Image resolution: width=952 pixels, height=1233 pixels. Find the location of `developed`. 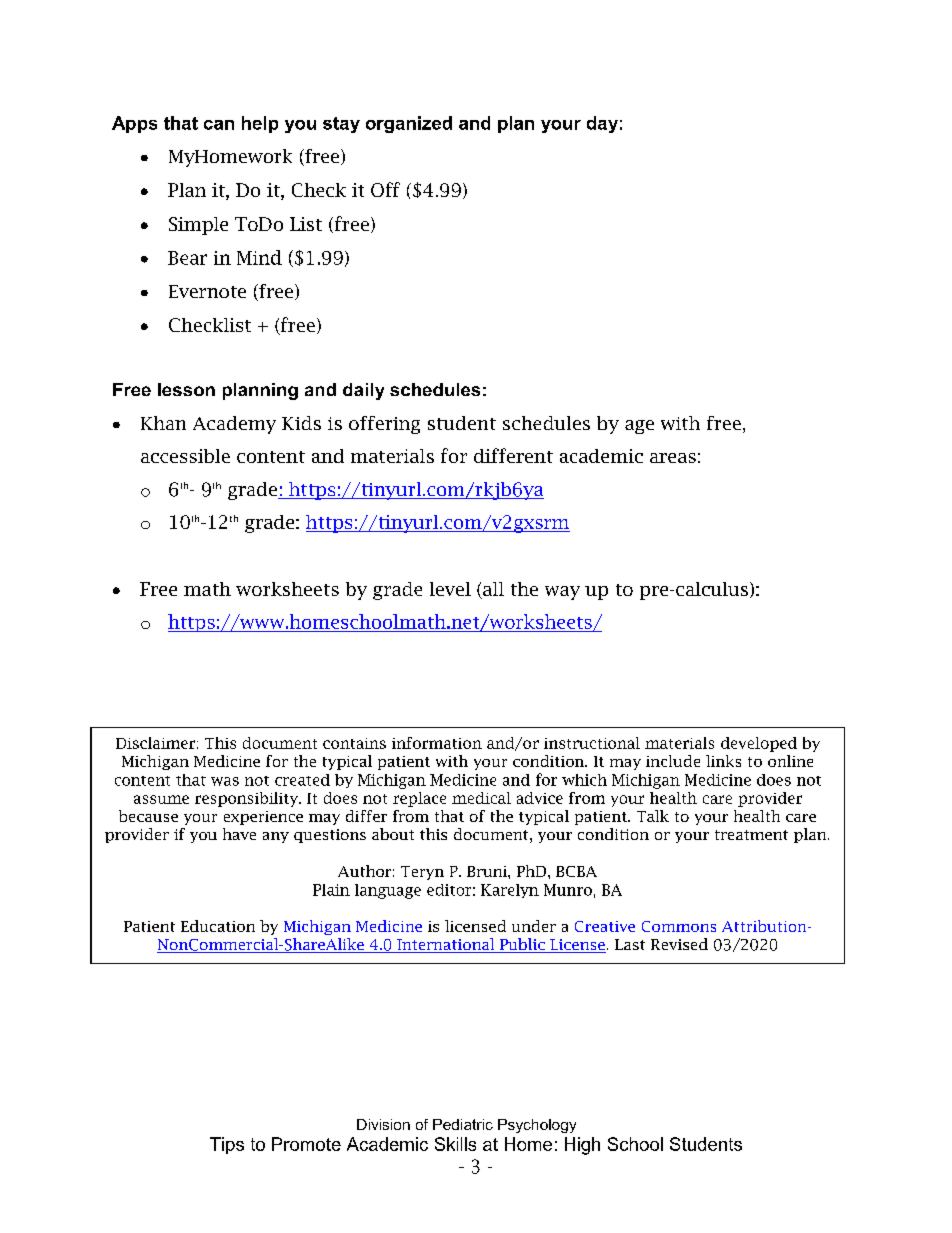

developed is located at coordinates (759, 744).
